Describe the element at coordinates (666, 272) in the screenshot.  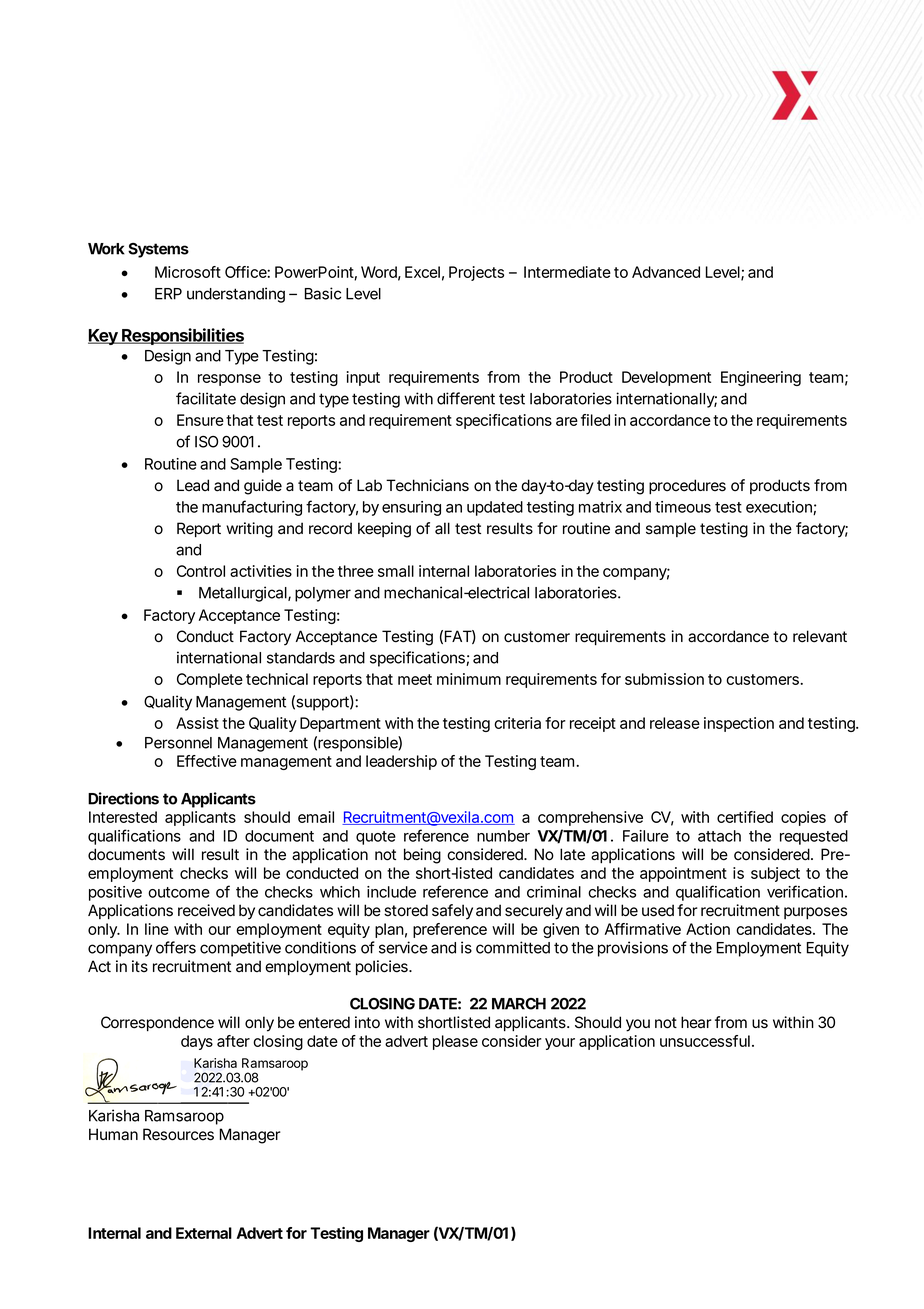
I see `Advanced` at that location.
